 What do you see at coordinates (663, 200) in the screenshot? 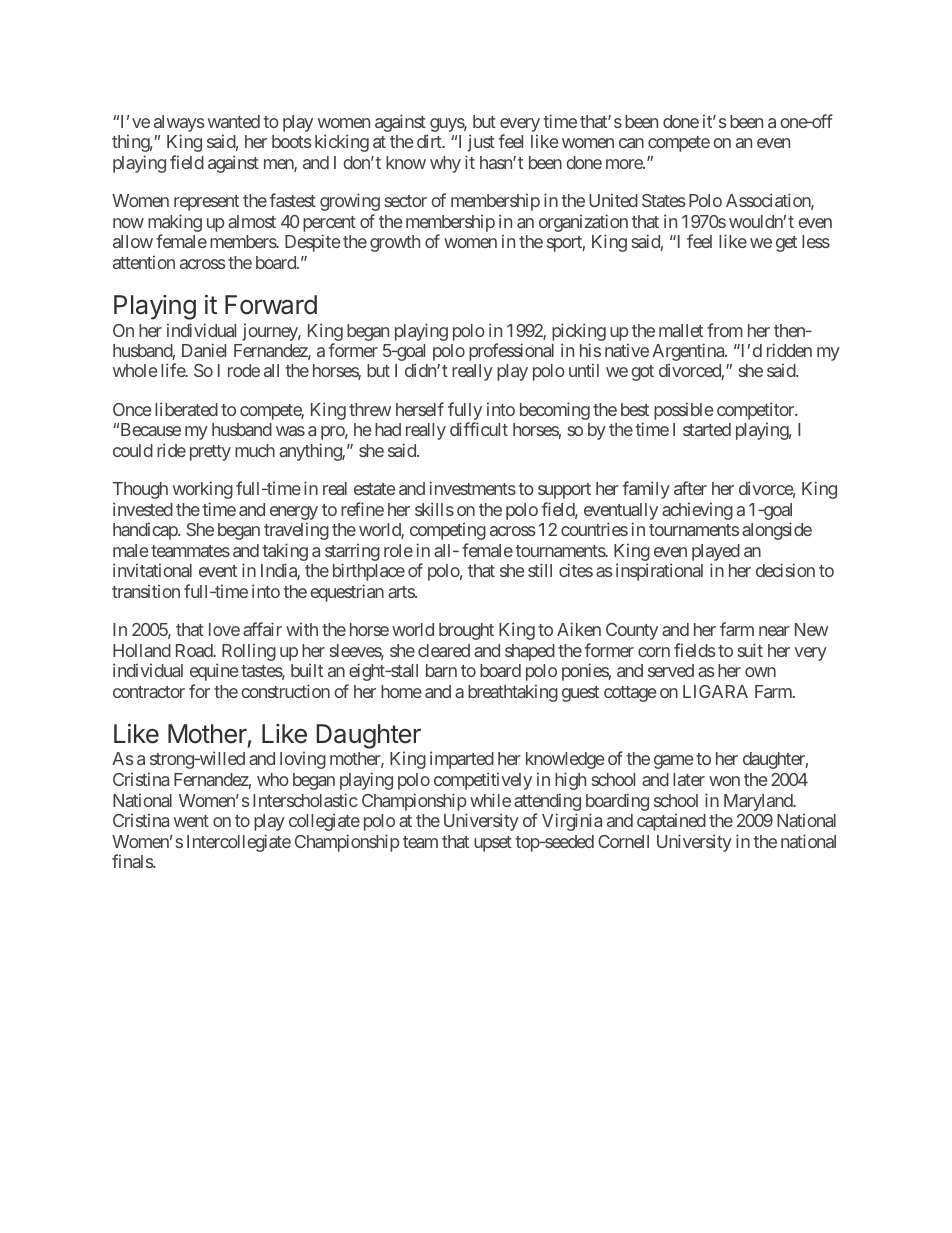
I see `States` at bounding box center [663, 200].
